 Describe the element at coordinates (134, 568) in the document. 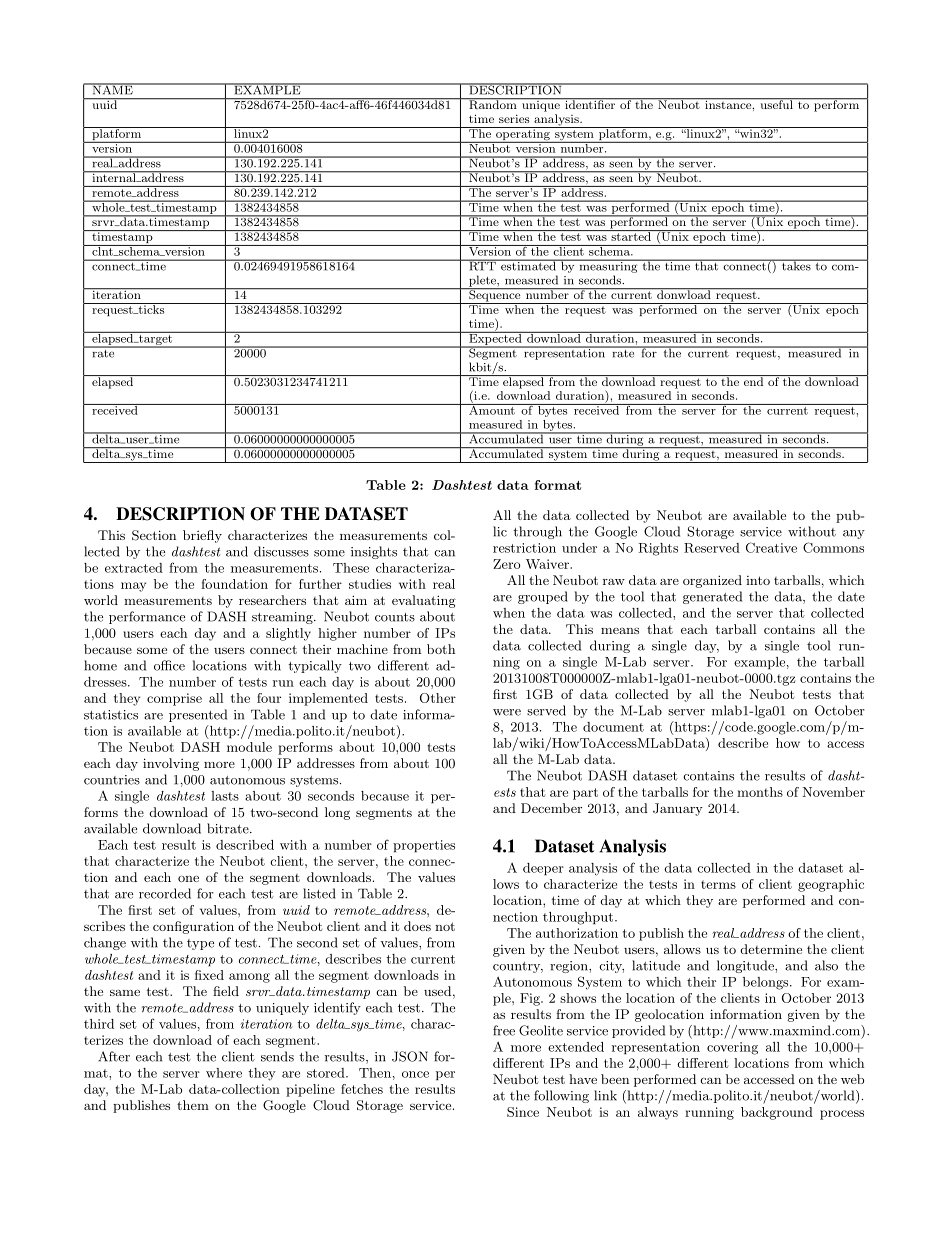

I see `extracted` at that location.
